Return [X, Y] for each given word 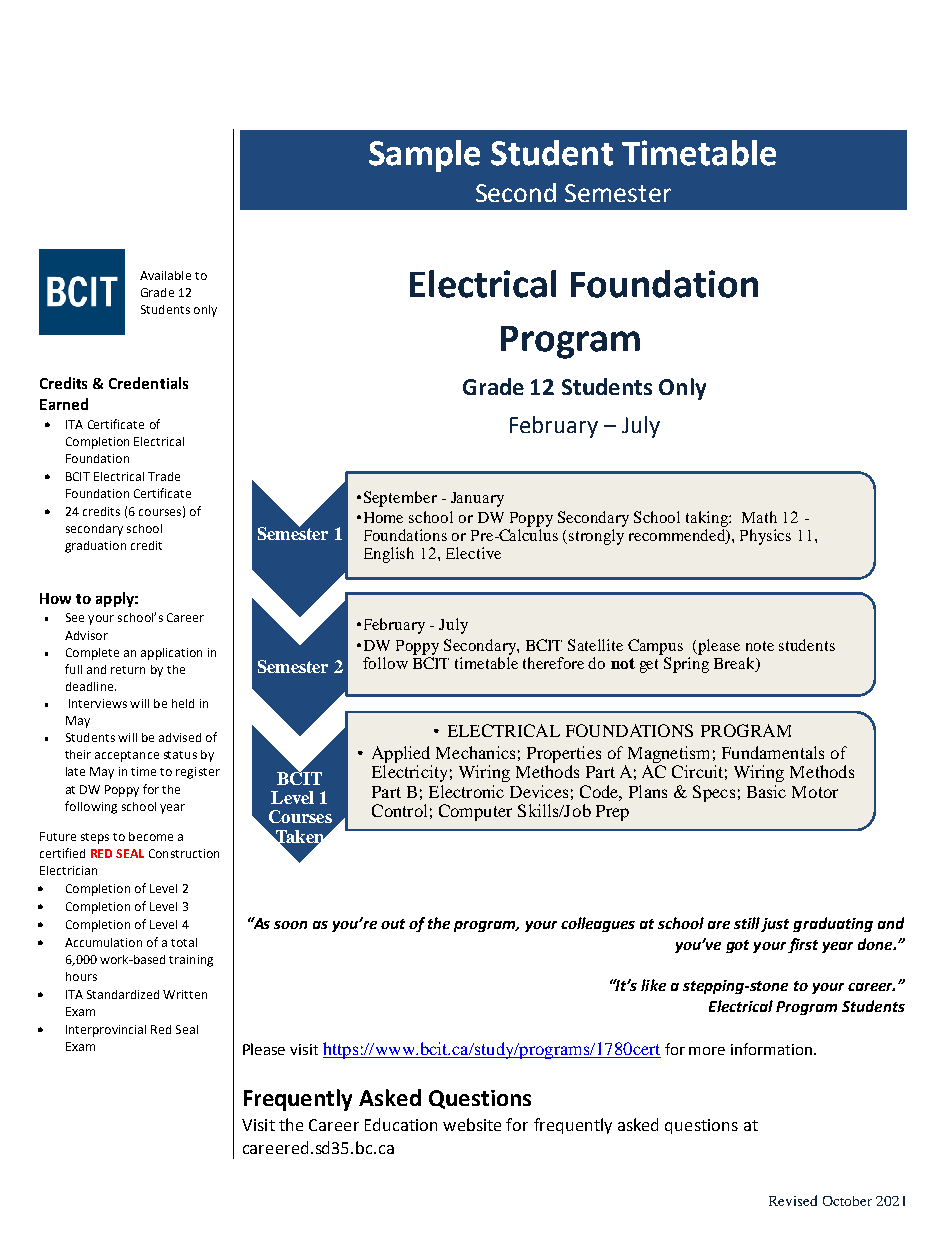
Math [759, 517]
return [128, 670]
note [760, 646]
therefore [553, 663]
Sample [424, 156]
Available [165, 275]
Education [401, 1124]
